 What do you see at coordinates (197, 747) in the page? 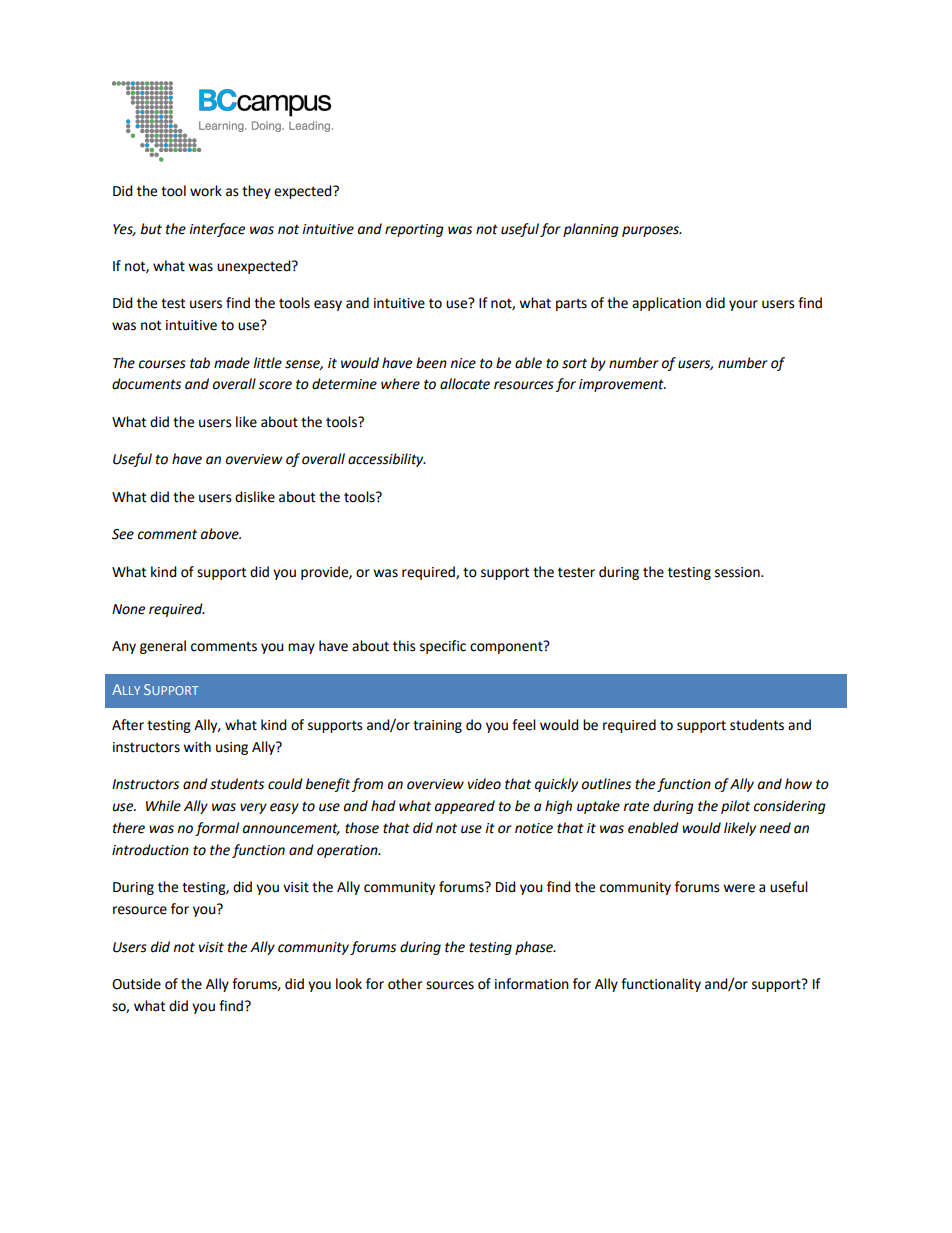
I see `with` at bounding box center [197, 747].
